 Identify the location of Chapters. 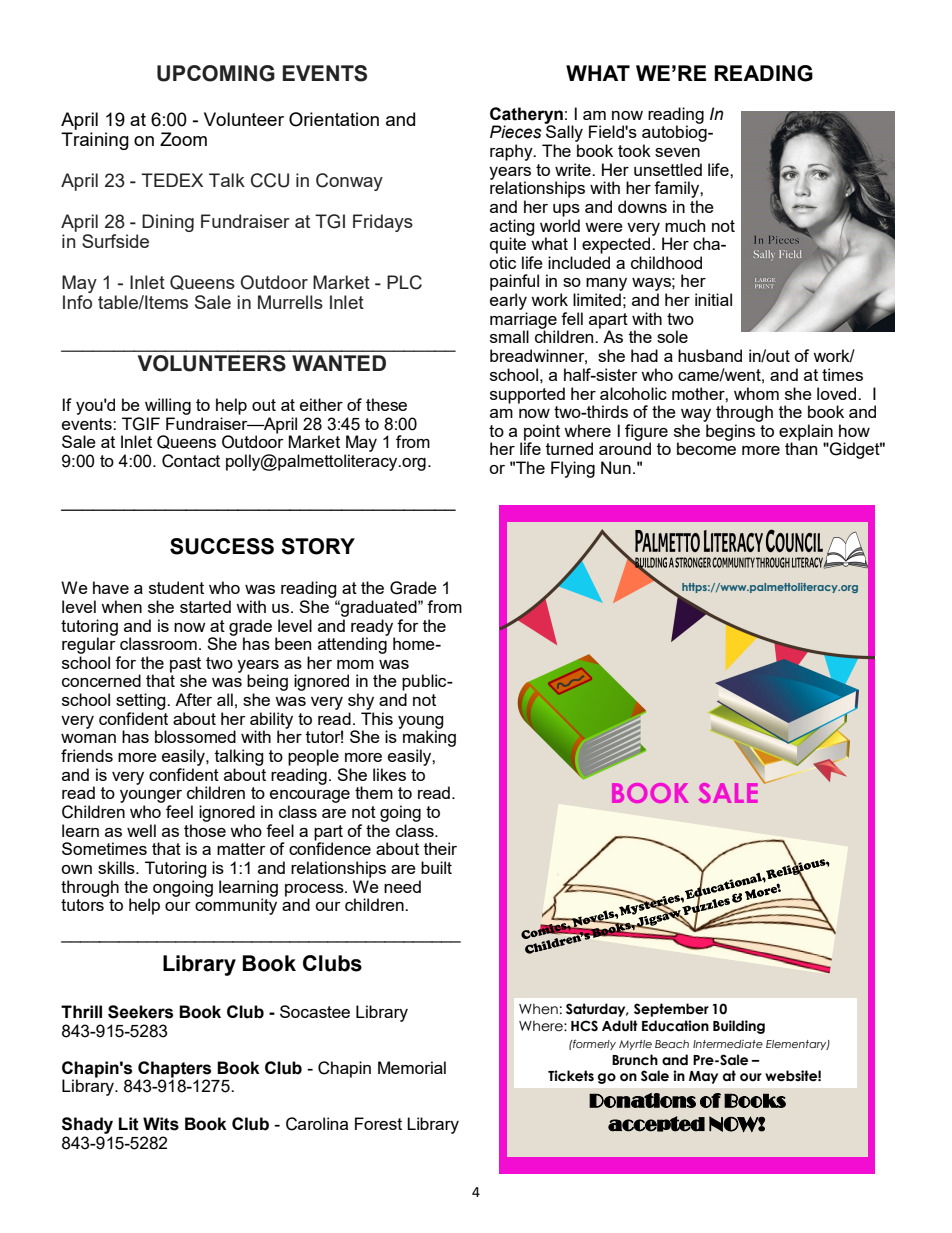
(174, 1070).
